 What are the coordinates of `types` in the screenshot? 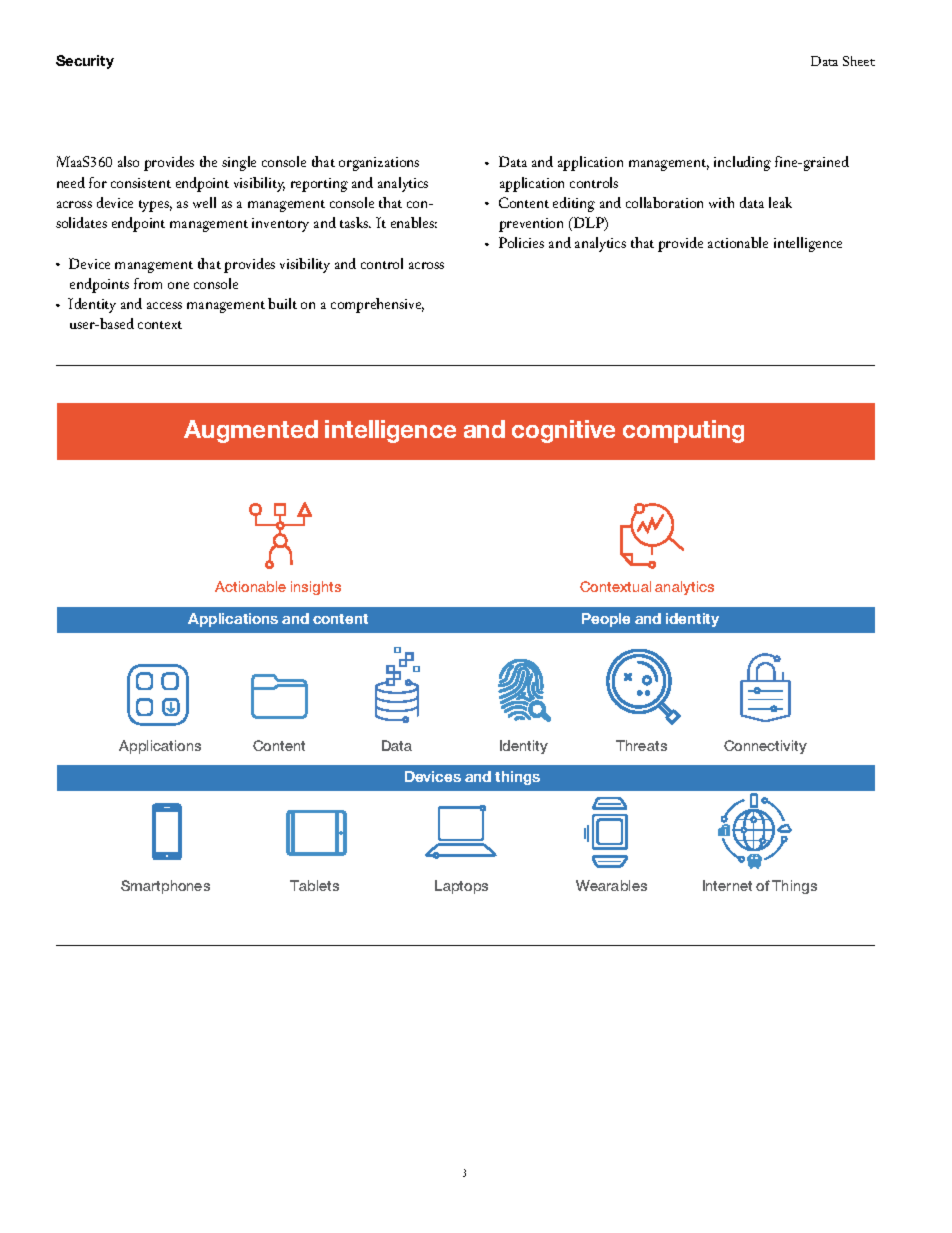 It's located at (155, 206).
